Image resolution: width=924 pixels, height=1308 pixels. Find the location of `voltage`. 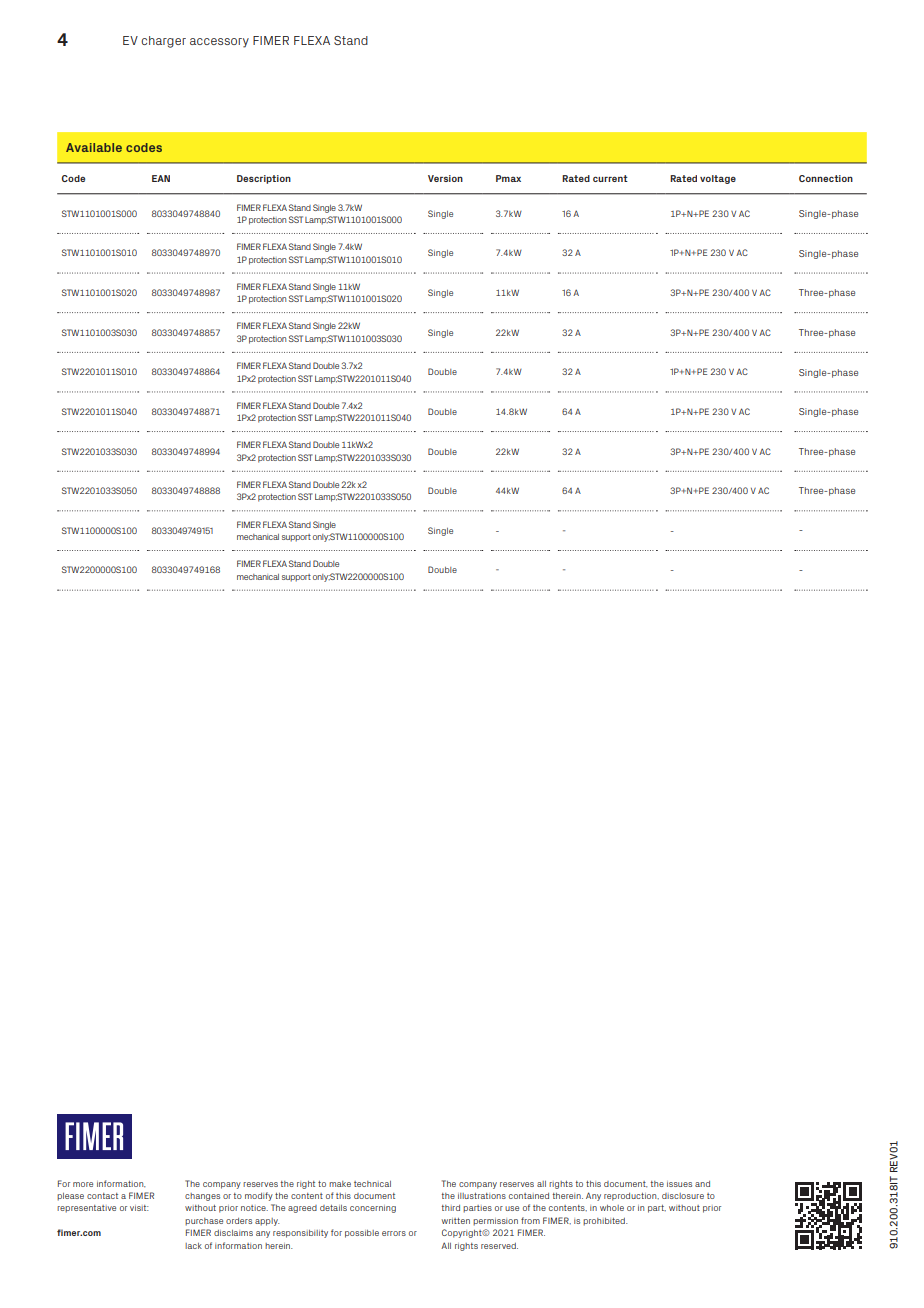

voltage is located at coordinates (718, 179).
